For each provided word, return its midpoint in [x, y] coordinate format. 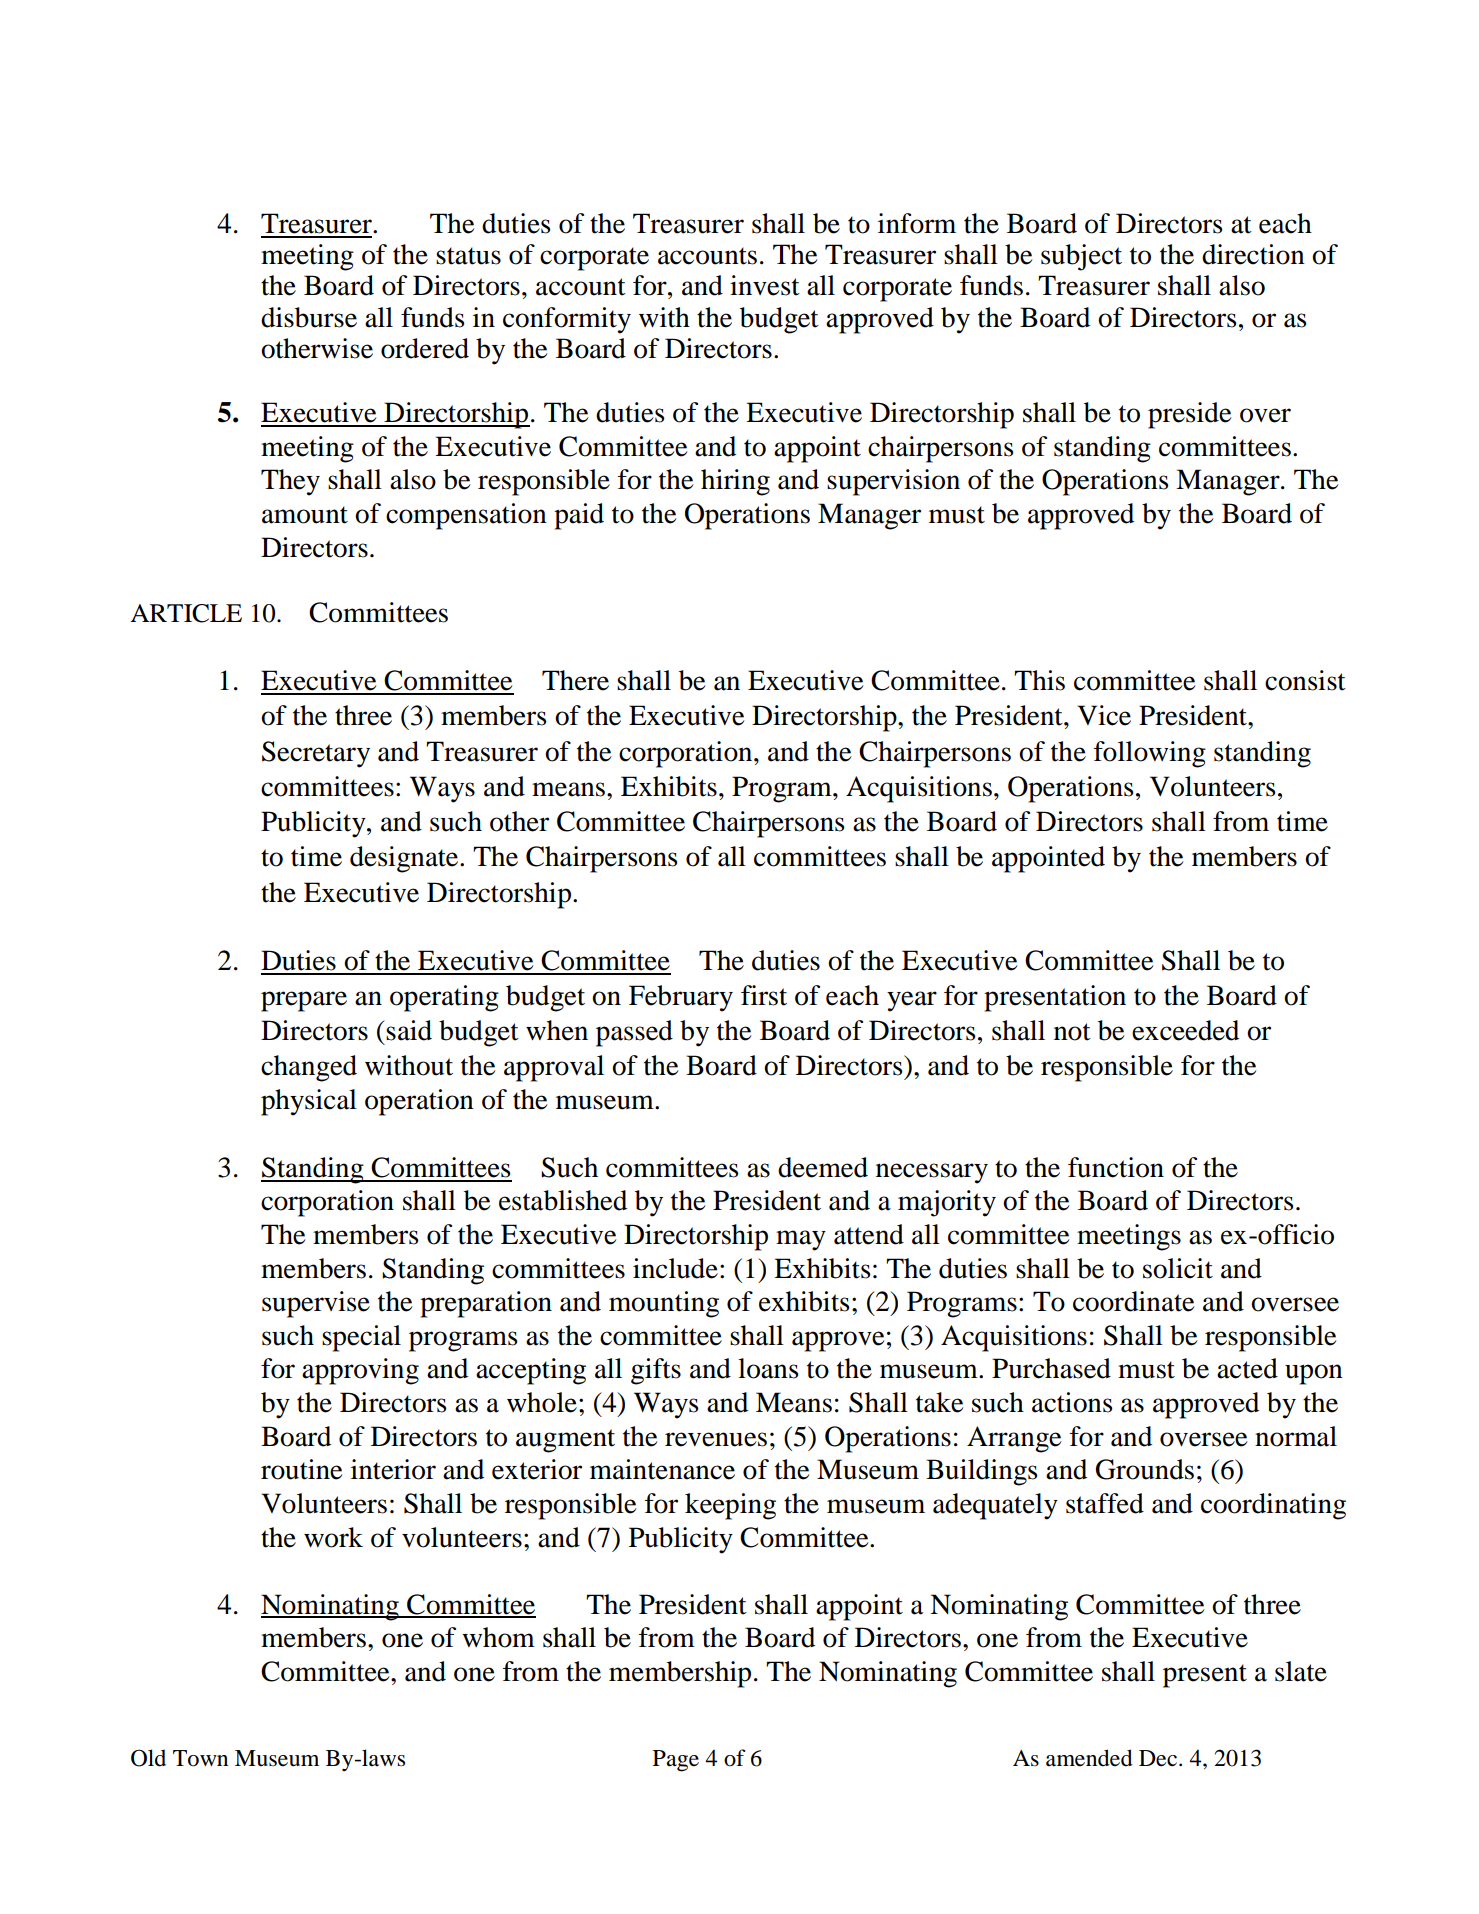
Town [200, 1758]
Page [676, 1761]
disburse [309, 317]
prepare [304, 1001]
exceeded [1185, 1030]
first [764, 995]
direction [1253, 254]
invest [765, 285]
